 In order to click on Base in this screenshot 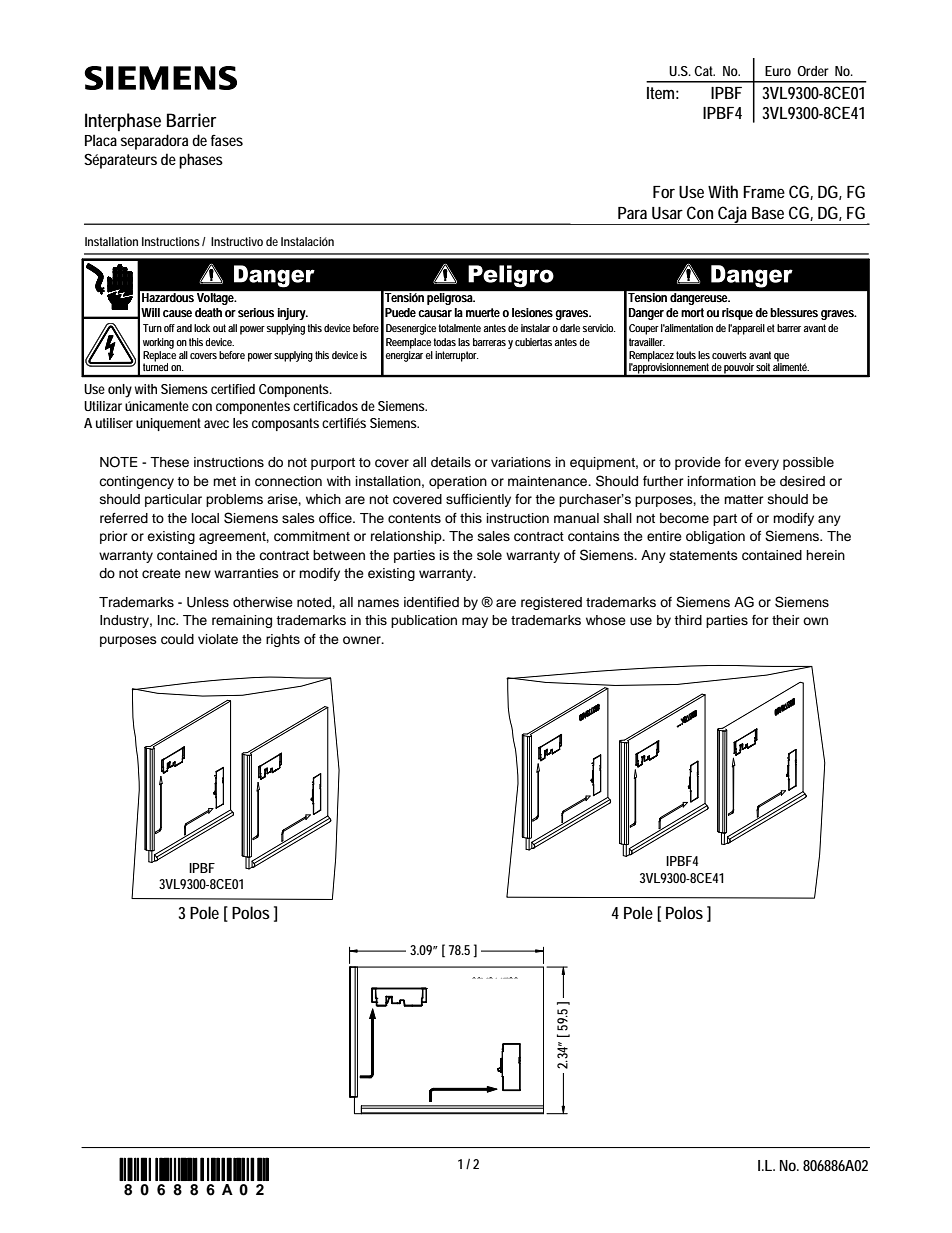, I will do `click(768, 213)`.
